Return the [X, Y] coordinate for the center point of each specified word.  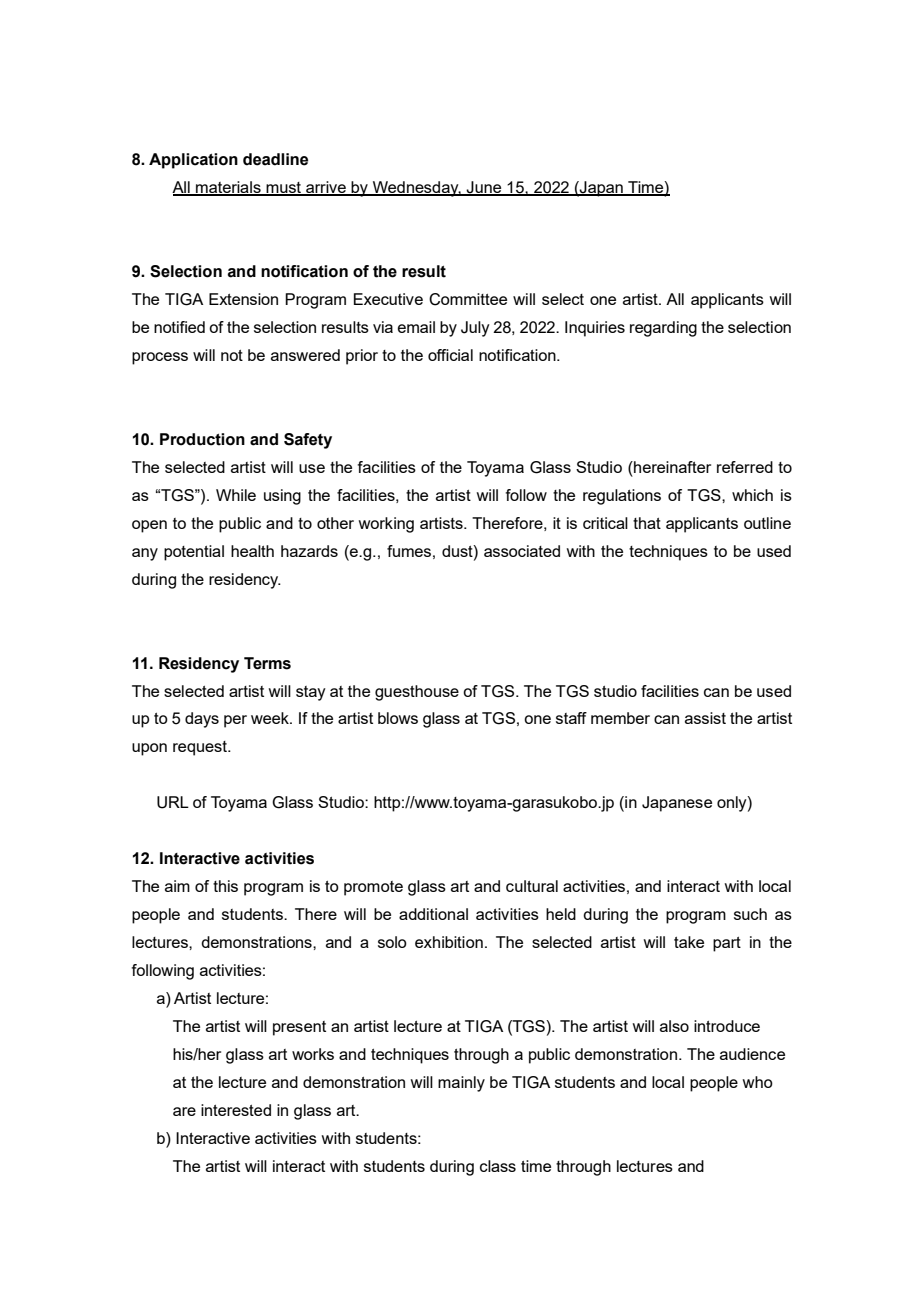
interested [236, 1110]
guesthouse [417, 693]
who [757, 1082]
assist [705, 718]
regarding [663, 329]
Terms [267, 663]
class [498, 1166]
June [484, 188]
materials [228, 188]
